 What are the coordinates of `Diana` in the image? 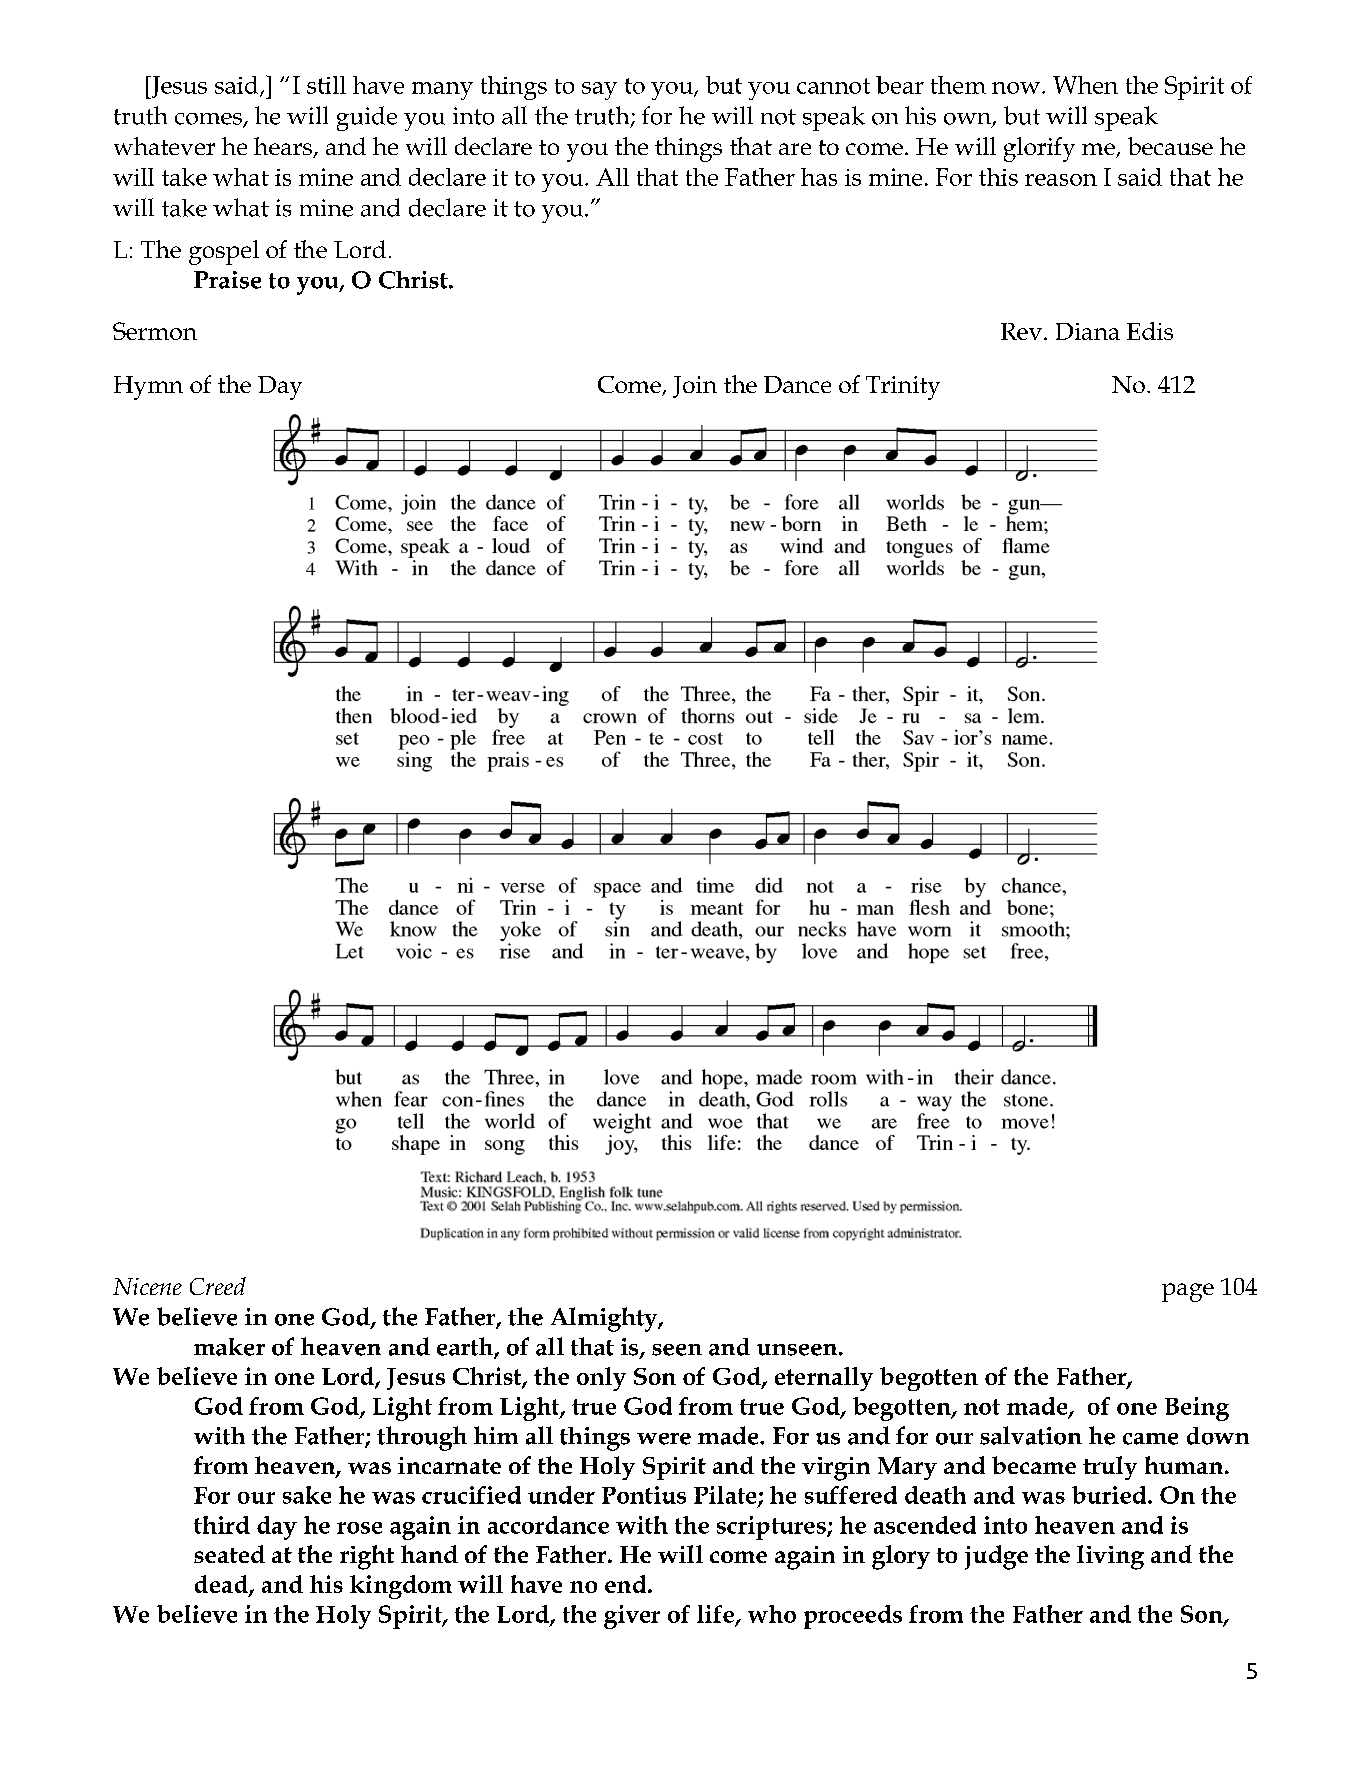 It's located at (1088, 331).
